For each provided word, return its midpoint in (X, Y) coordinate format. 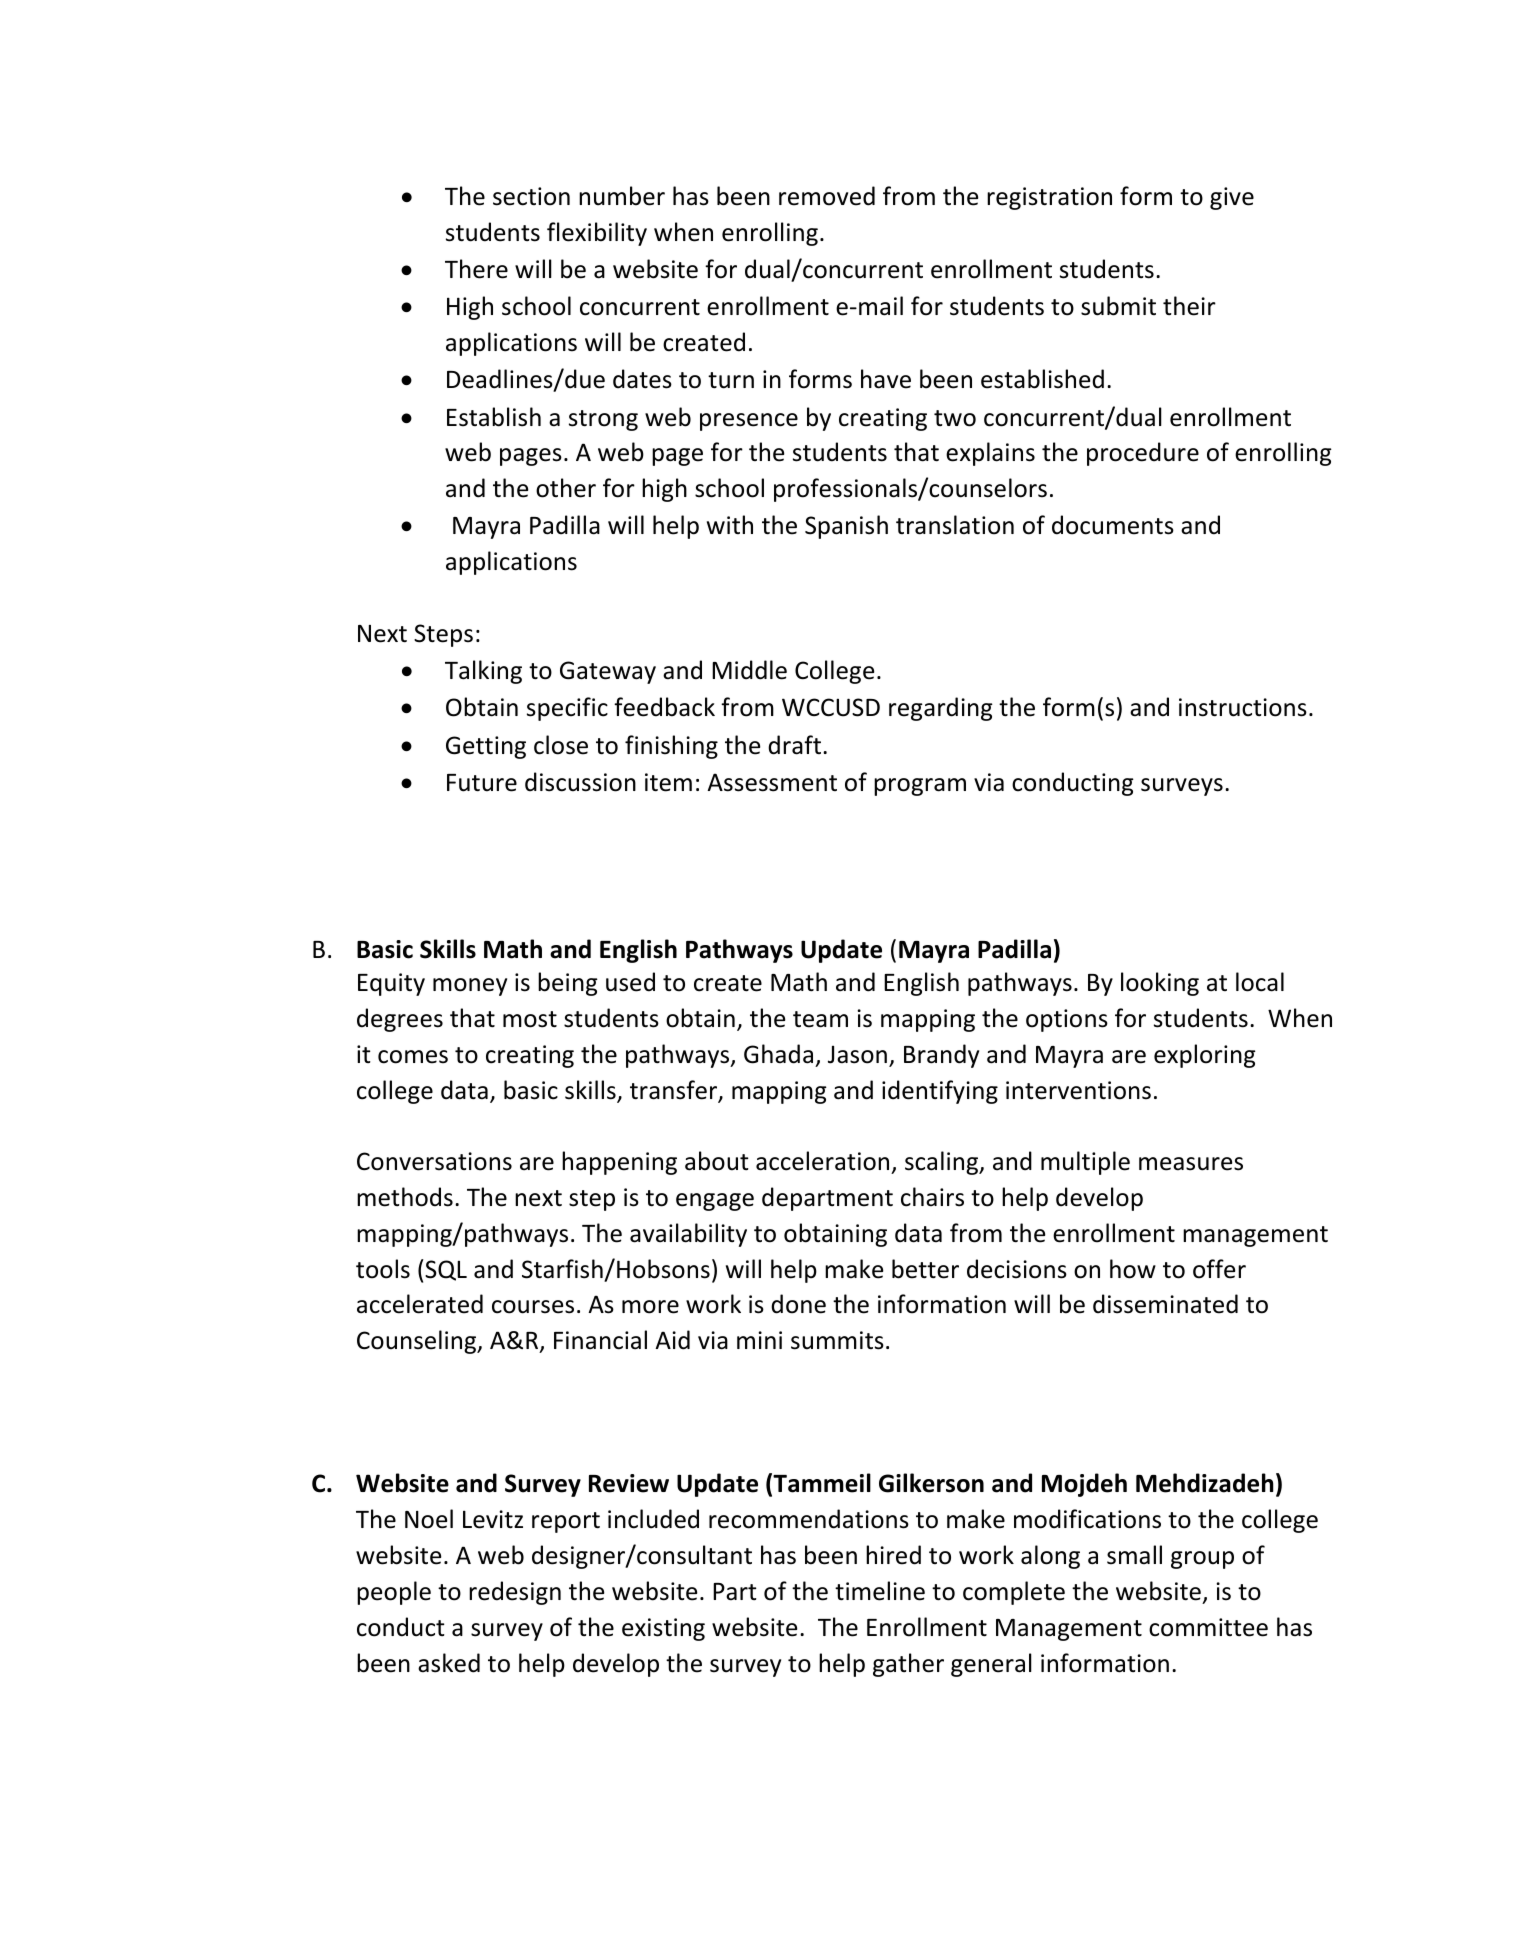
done (798, 1304)
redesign (515, 1593)
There (476, 269)
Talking (483, 672)
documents (1113, 525)
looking (1160, 984)
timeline (880, 1591)
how (1133, 1269)
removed (827, 196)
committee (1208, 1627)
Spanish (846, 527)
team (820, 1019)
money (470, 987)
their (1189, 306)
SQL (445, 1270)
